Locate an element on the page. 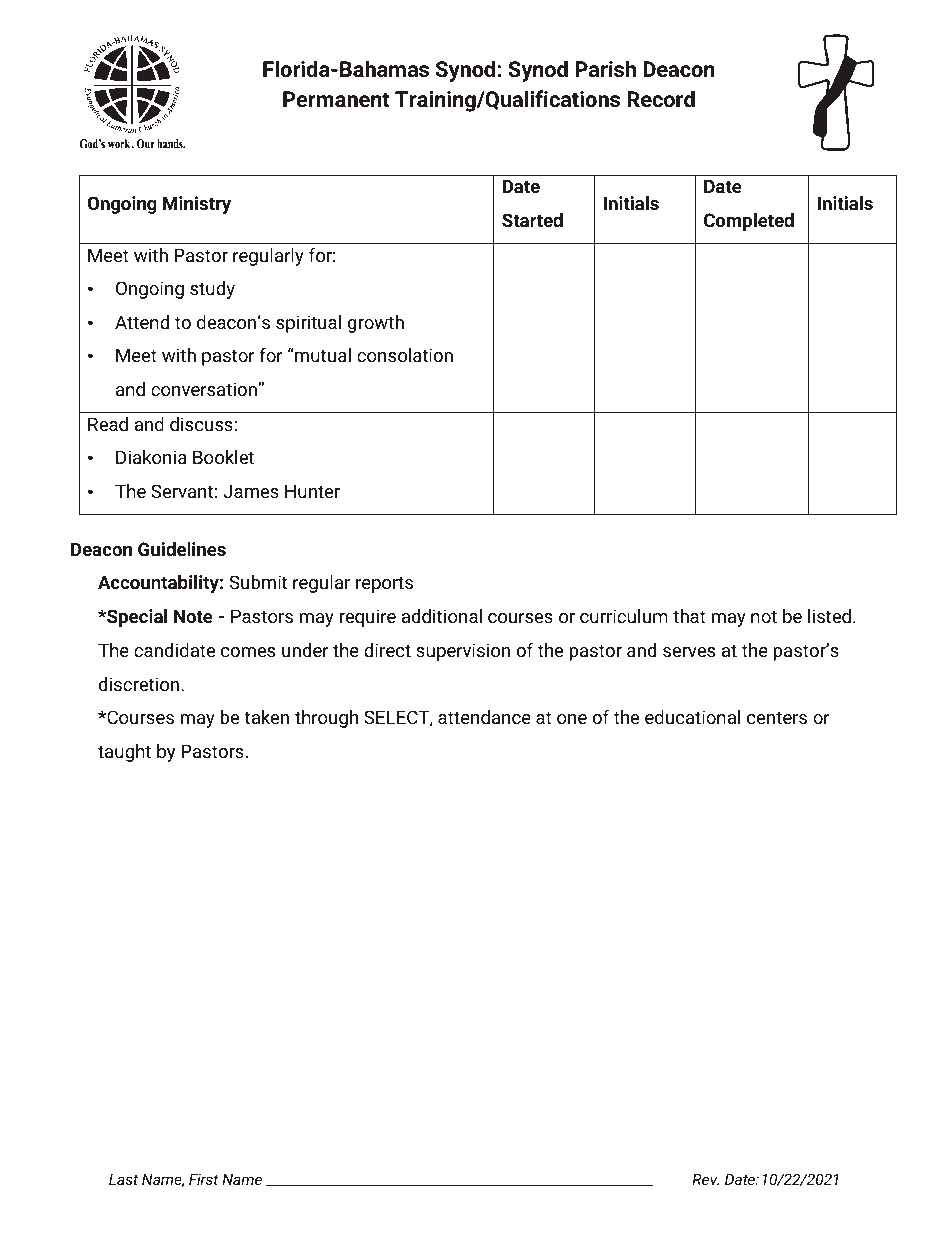  Booklet is located at coordinates (223, 457).
